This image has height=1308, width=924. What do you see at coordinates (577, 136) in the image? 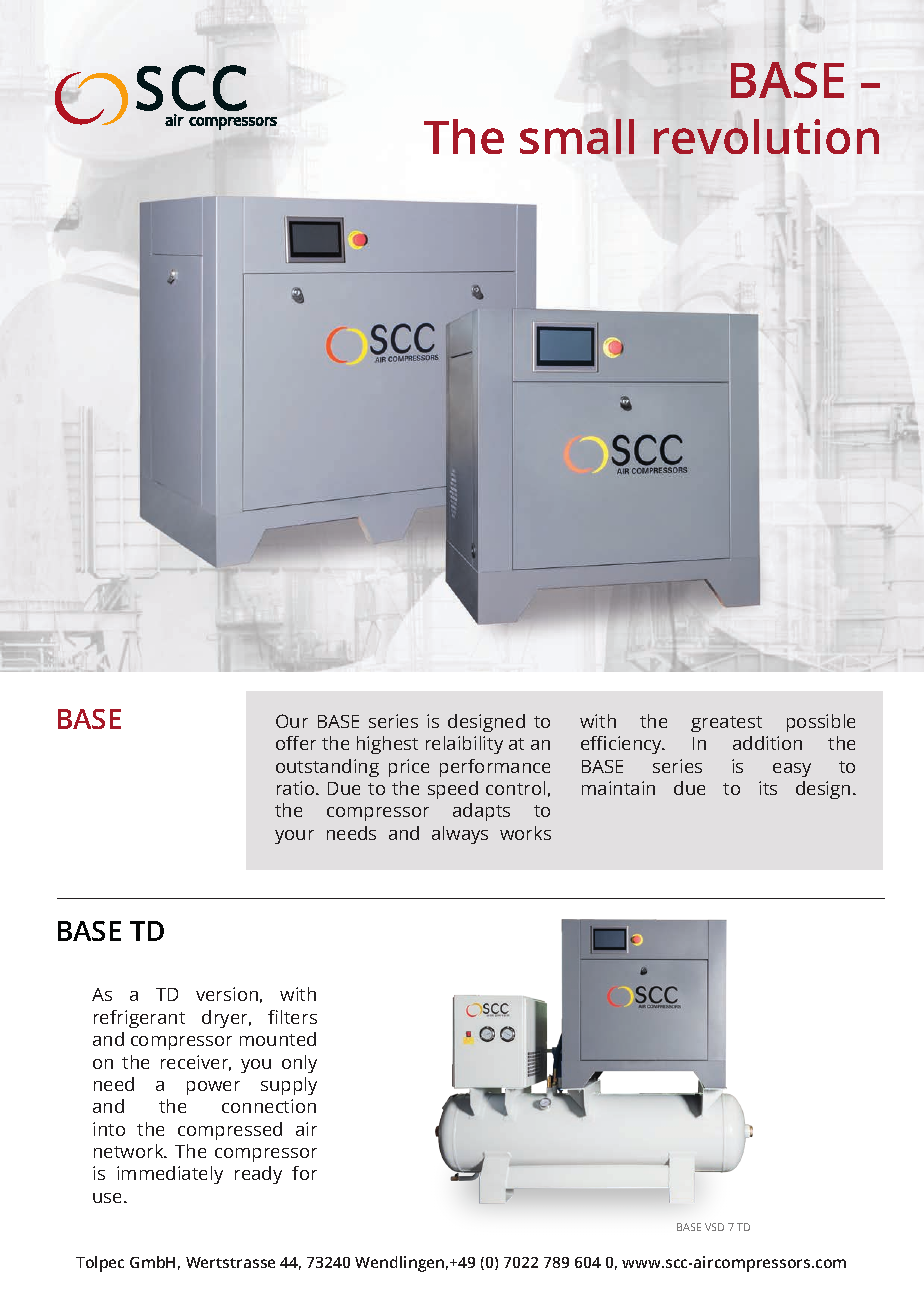
I see `small` at bounding box center [577, 136].
